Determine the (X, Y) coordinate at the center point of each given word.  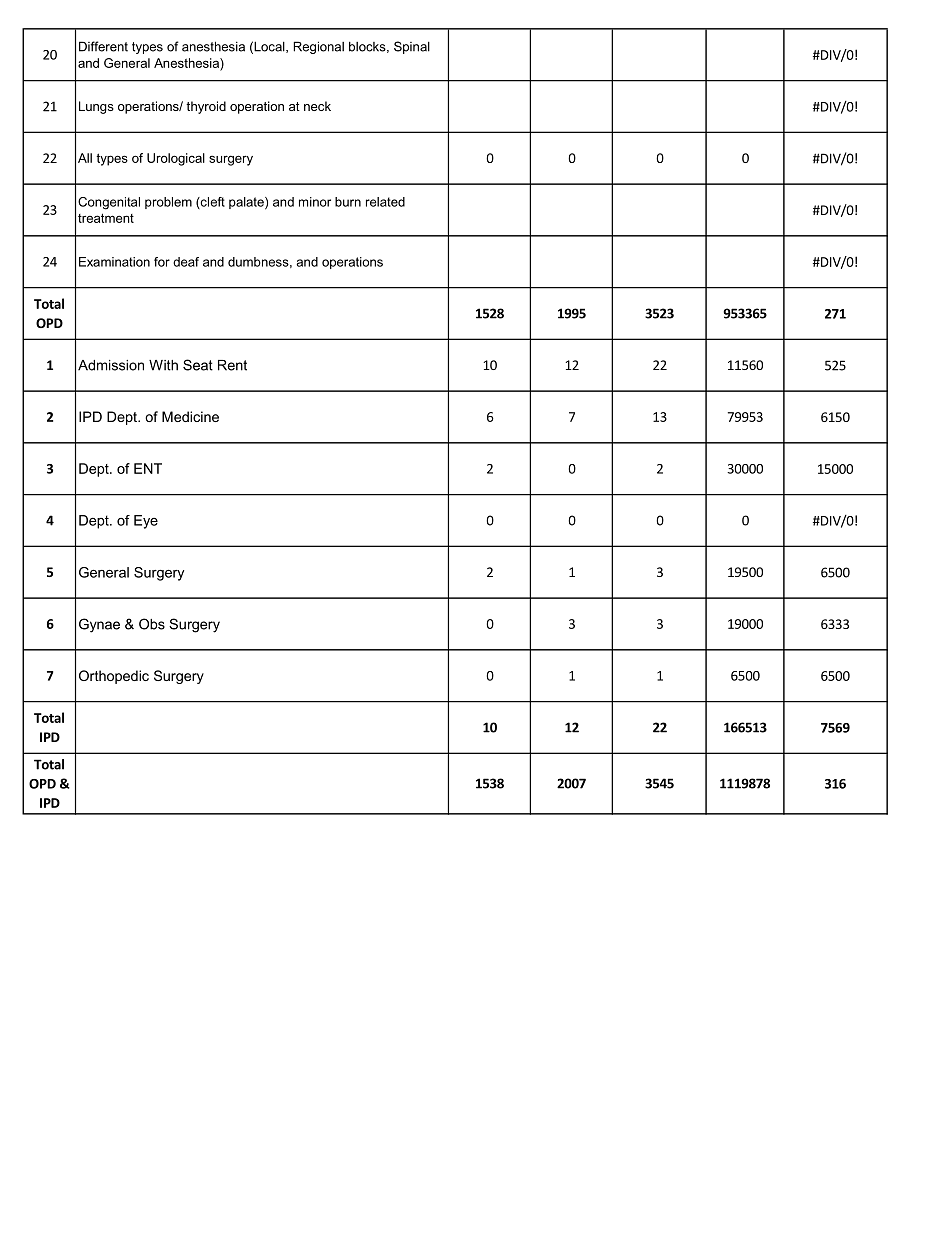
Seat (198, 365)
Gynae (99, 625)
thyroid (206, 107)
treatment (106, 218)
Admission (111, 365)
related (385, 202)
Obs (152, 624)
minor (315, 202)
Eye (146, 522)
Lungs (96, 107)
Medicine (190, 416)
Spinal (412, 47)
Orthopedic (114, 677)
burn (348, 202)
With (163, 365)
